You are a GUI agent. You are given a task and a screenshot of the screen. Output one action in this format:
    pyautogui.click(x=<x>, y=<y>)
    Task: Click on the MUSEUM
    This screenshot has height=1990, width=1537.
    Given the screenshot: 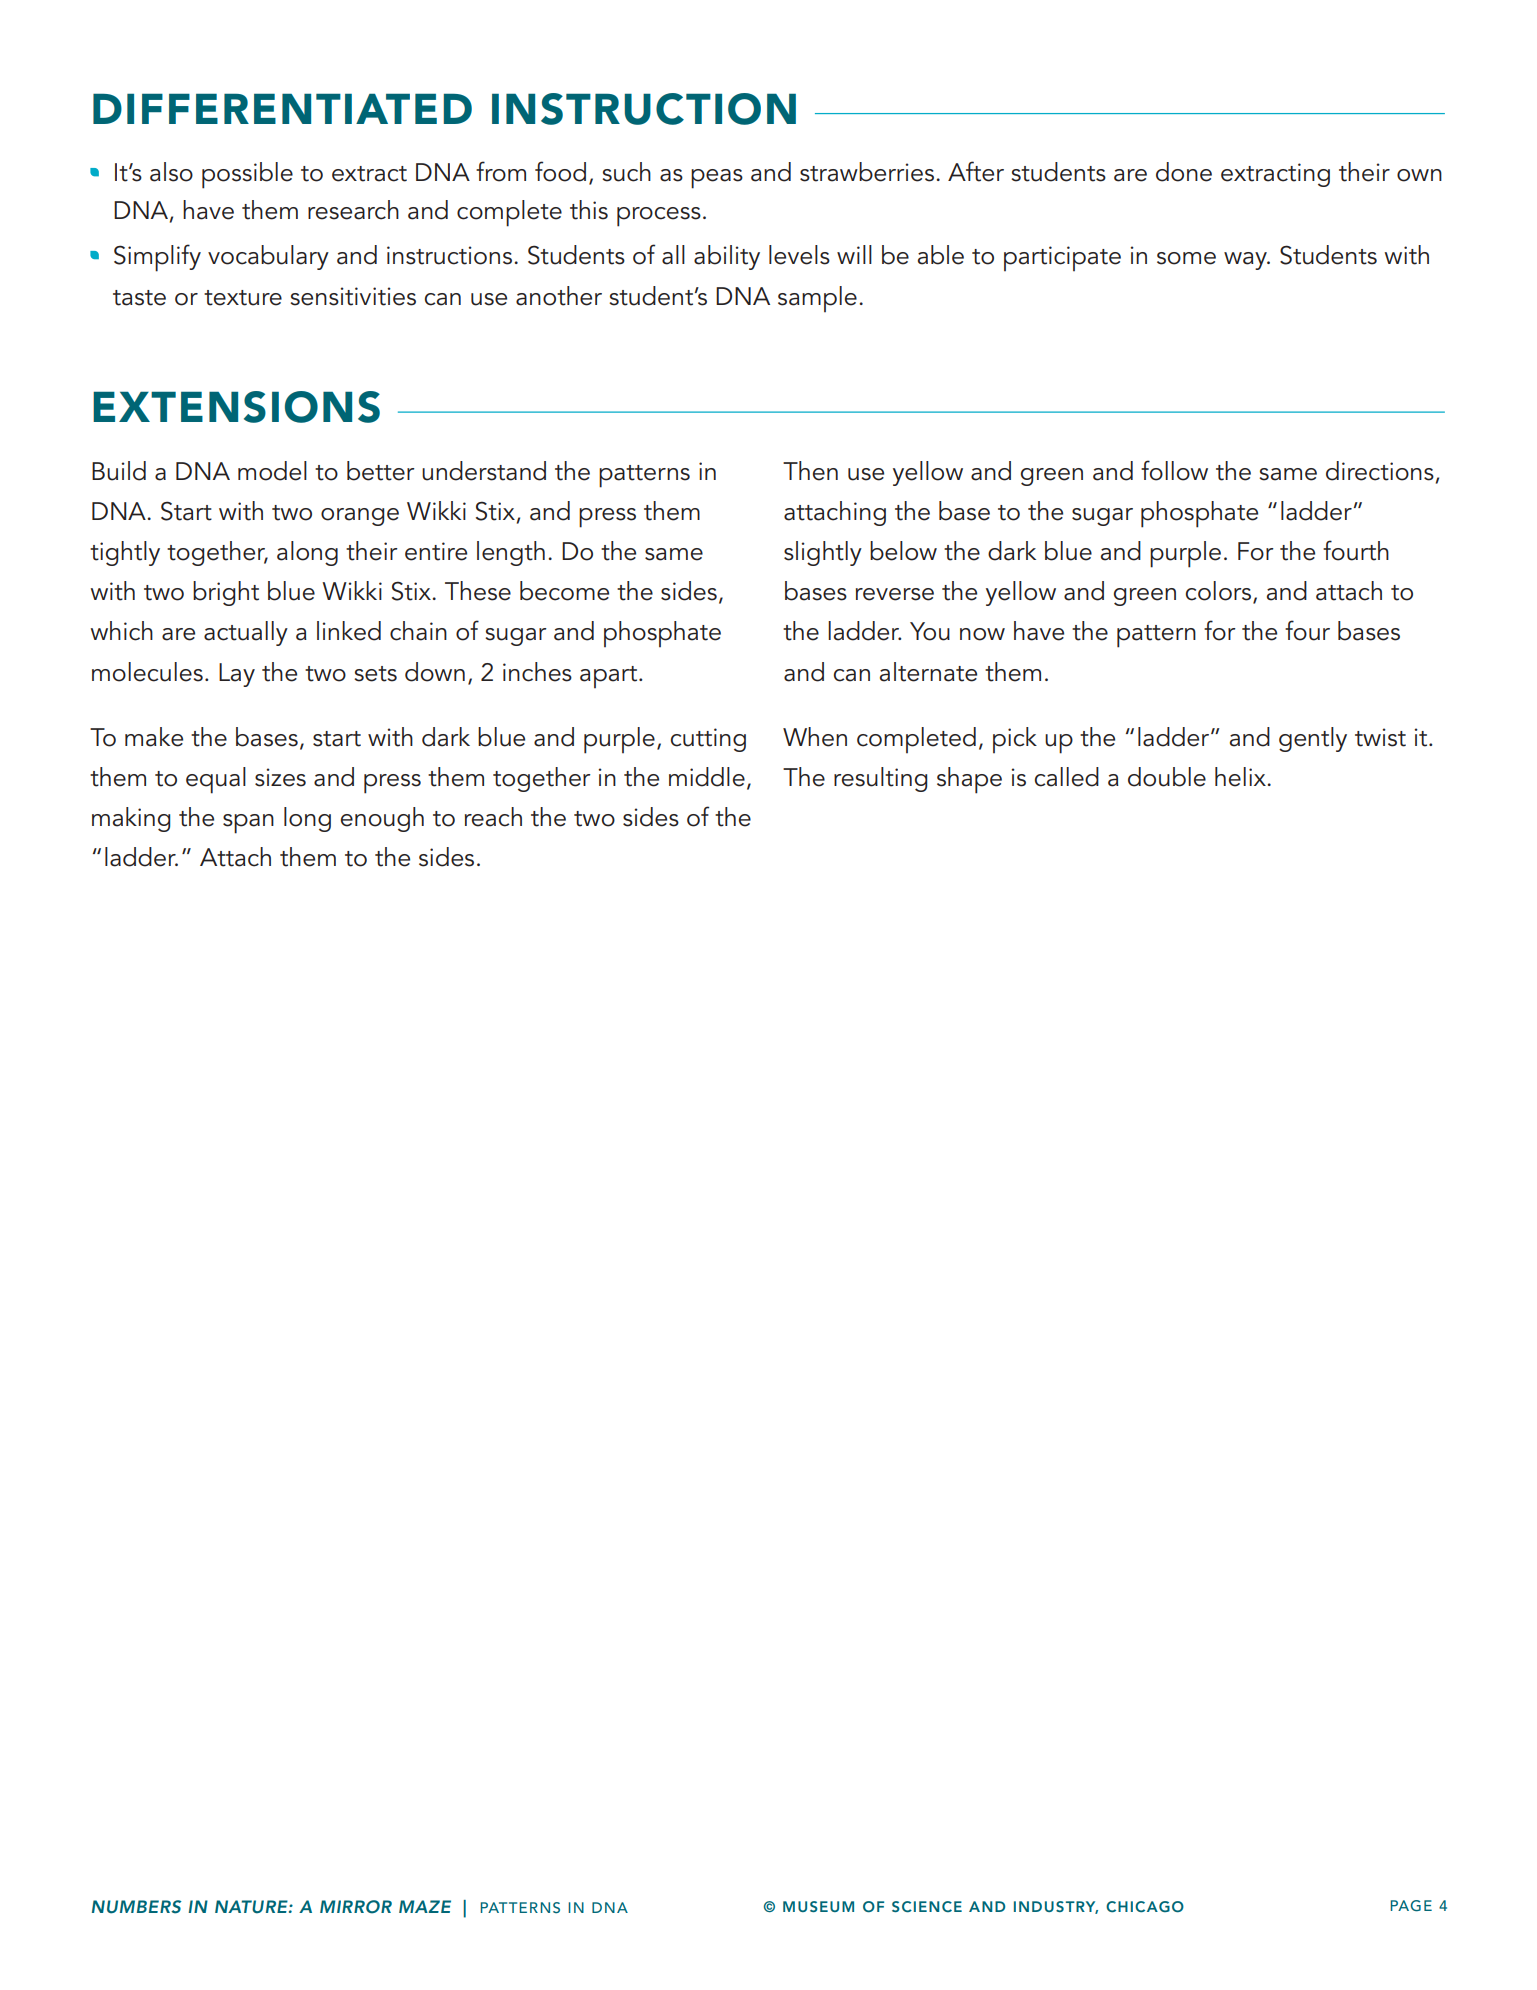 What is the action you would take?
    pyautogui.click(x=818, y=1906)
